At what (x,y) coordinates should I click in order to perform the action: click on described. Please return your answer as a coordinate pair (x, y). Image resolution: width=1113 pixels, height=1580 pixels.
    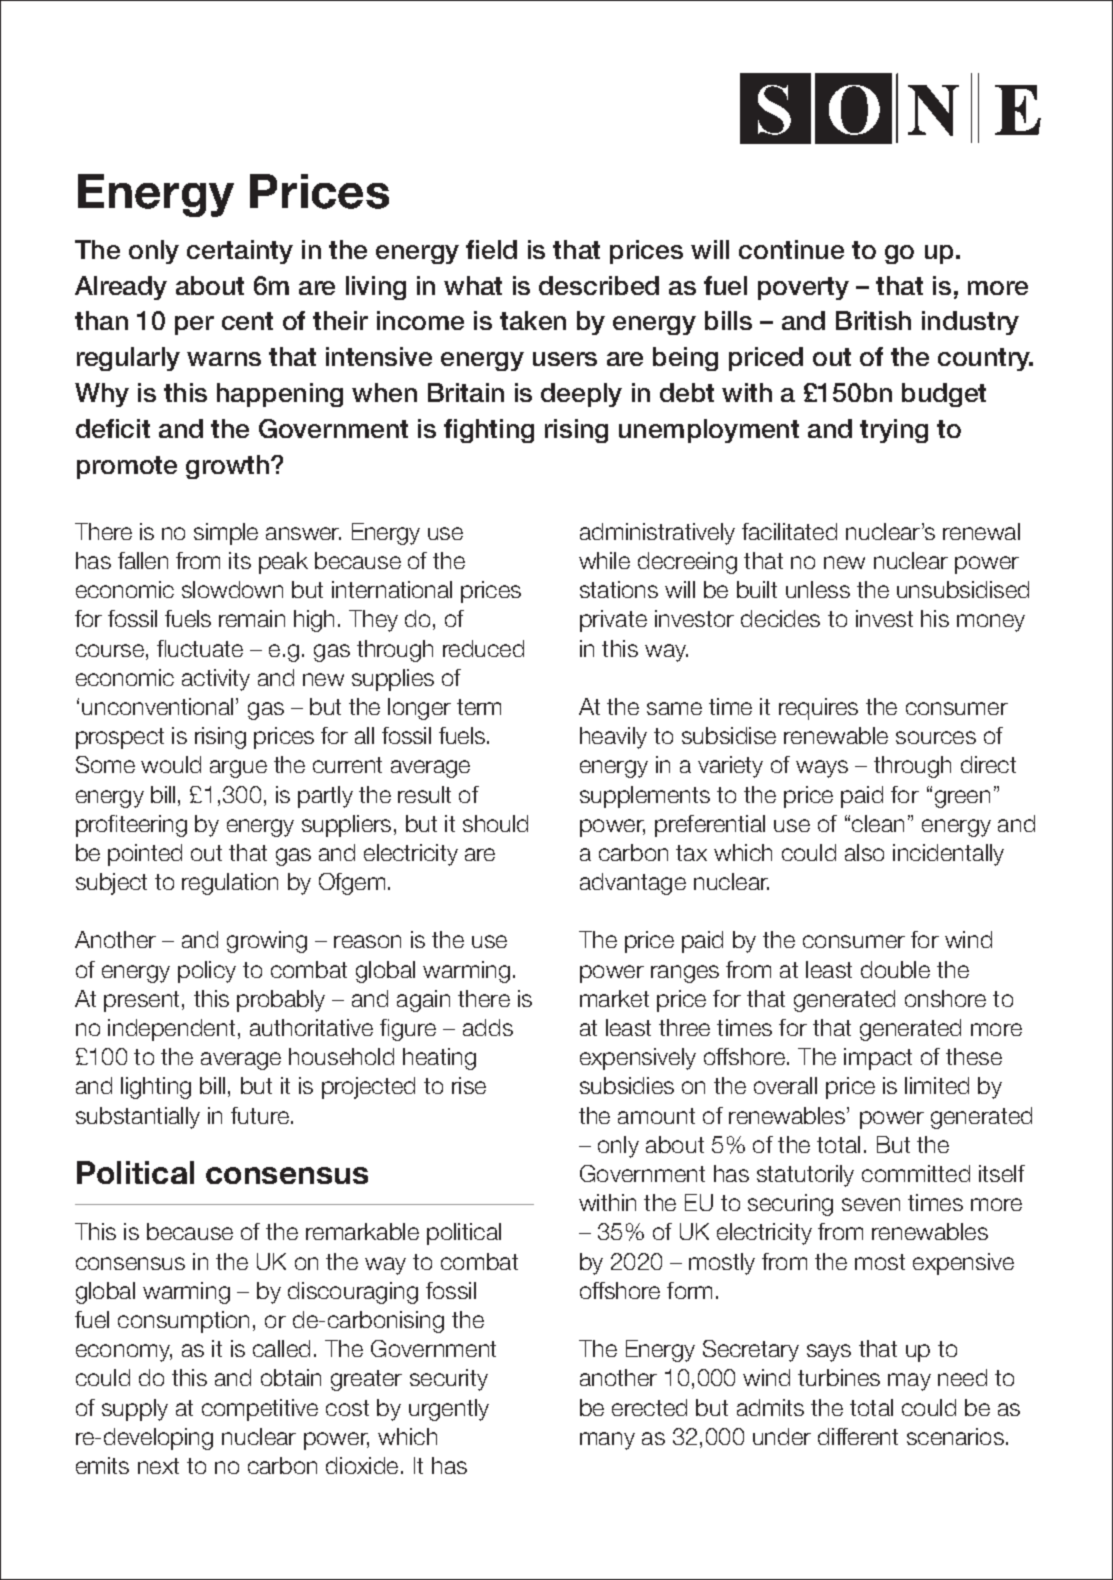
    Looking at the image, I should click on (599, 285).
